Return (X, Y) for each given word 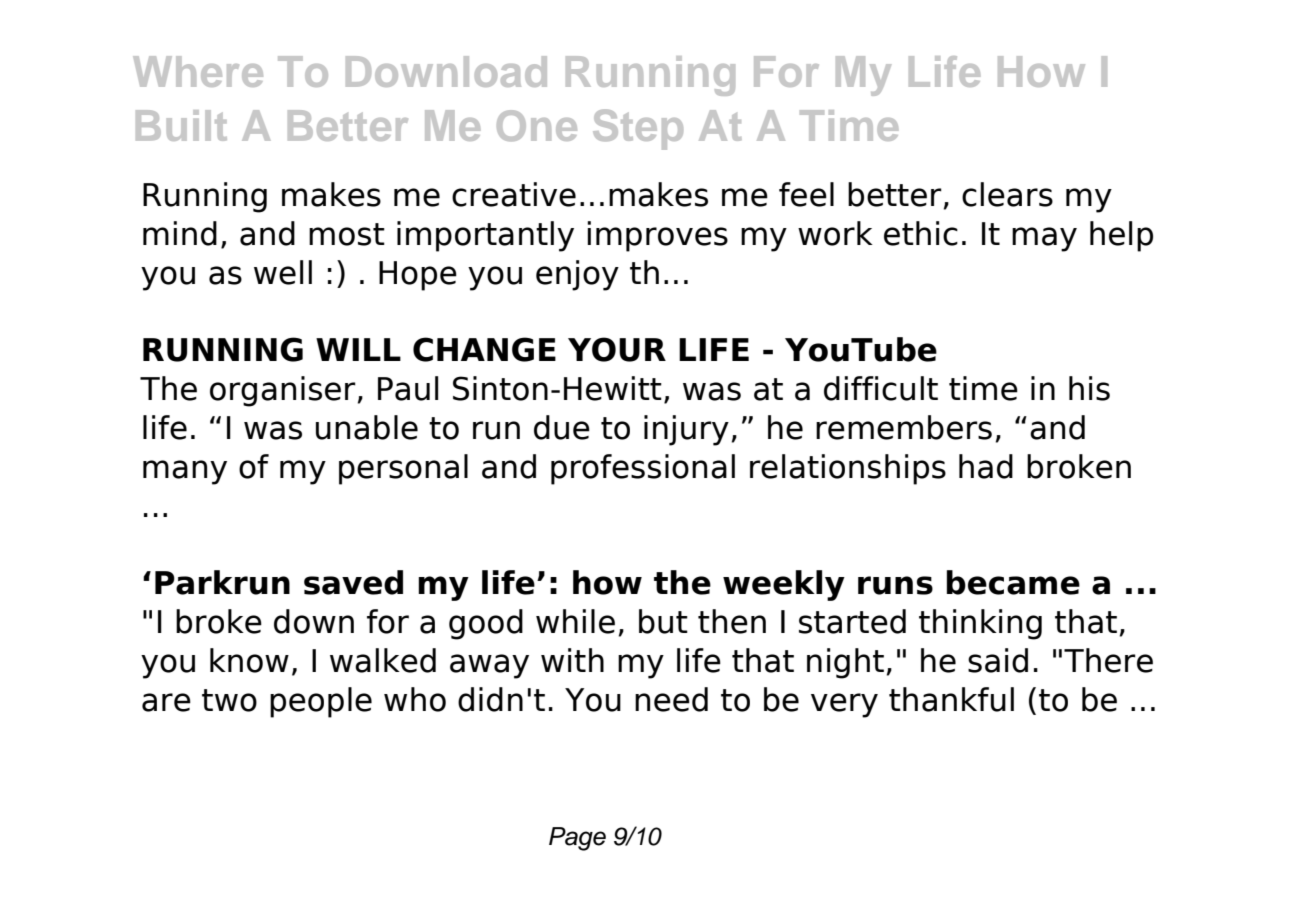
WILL (358, 349)
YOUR (617, 349)
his (1089, 388)
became (1013, 582)
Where (198, 71)
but (663, 621)
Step (638, 129)
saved (353, 582)
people (321, 702)
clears (1007, 194)
